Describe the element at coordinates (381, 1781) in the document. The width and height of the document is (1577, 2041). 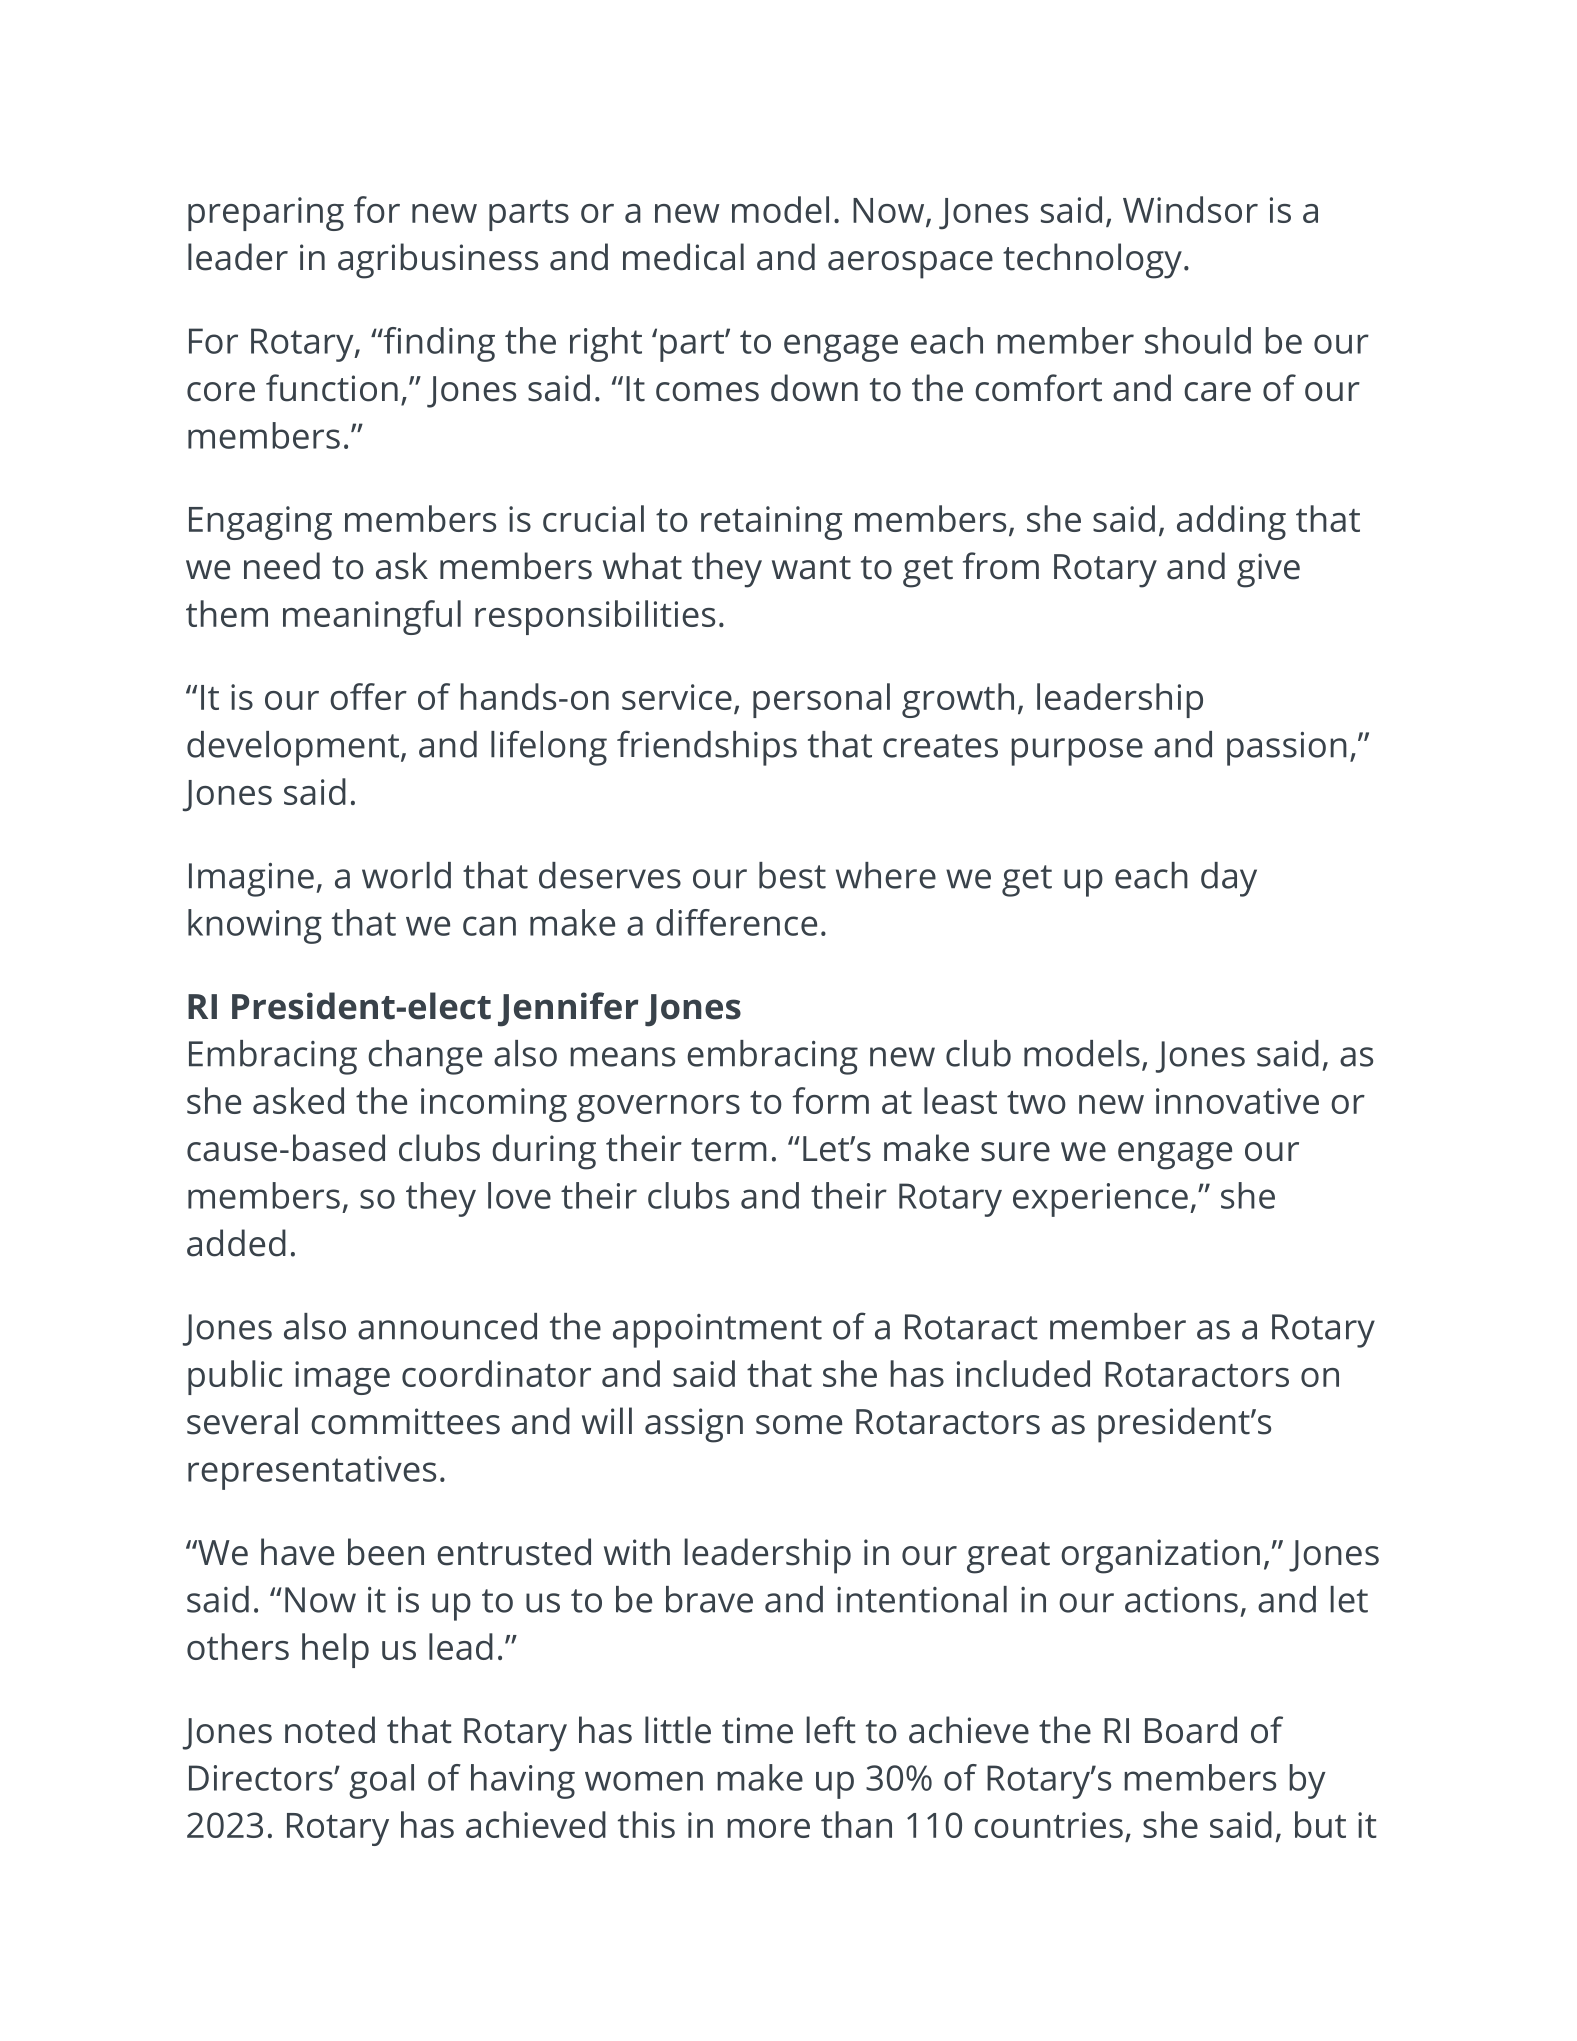
I see `goal` at that location.
